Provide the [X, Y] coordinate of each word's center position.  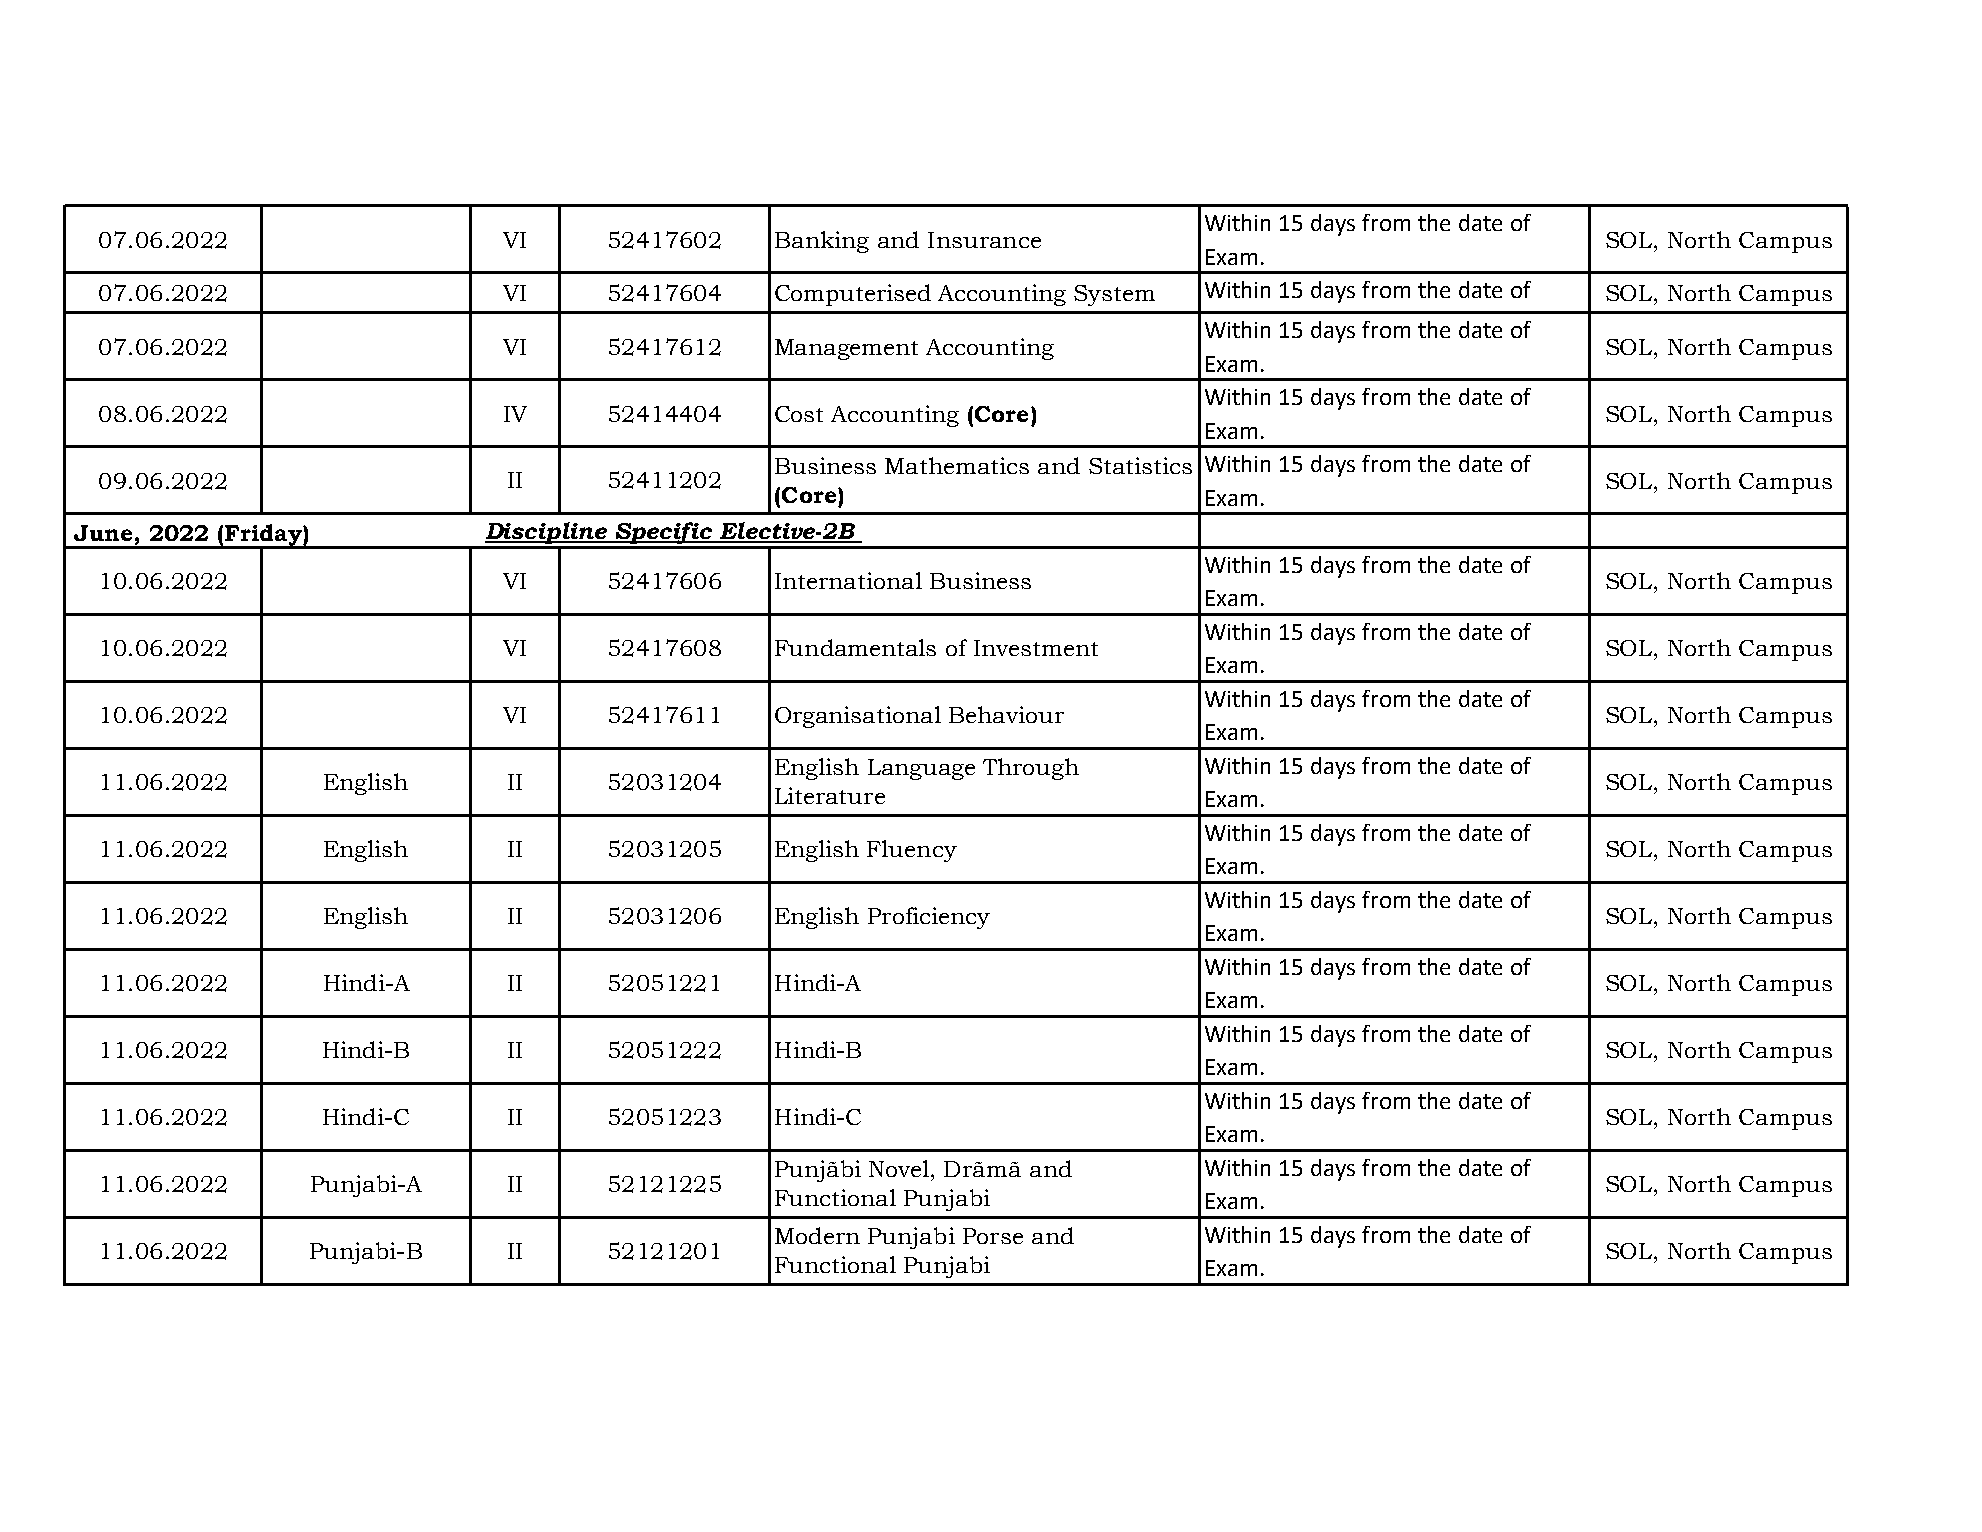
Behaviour [1006, 714]
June [103, 533]
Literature [830, 795]
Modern [817, 1235]
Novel [900, 1168]
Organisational [858, 717]
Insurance [984, 240]
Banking [822, 242]
